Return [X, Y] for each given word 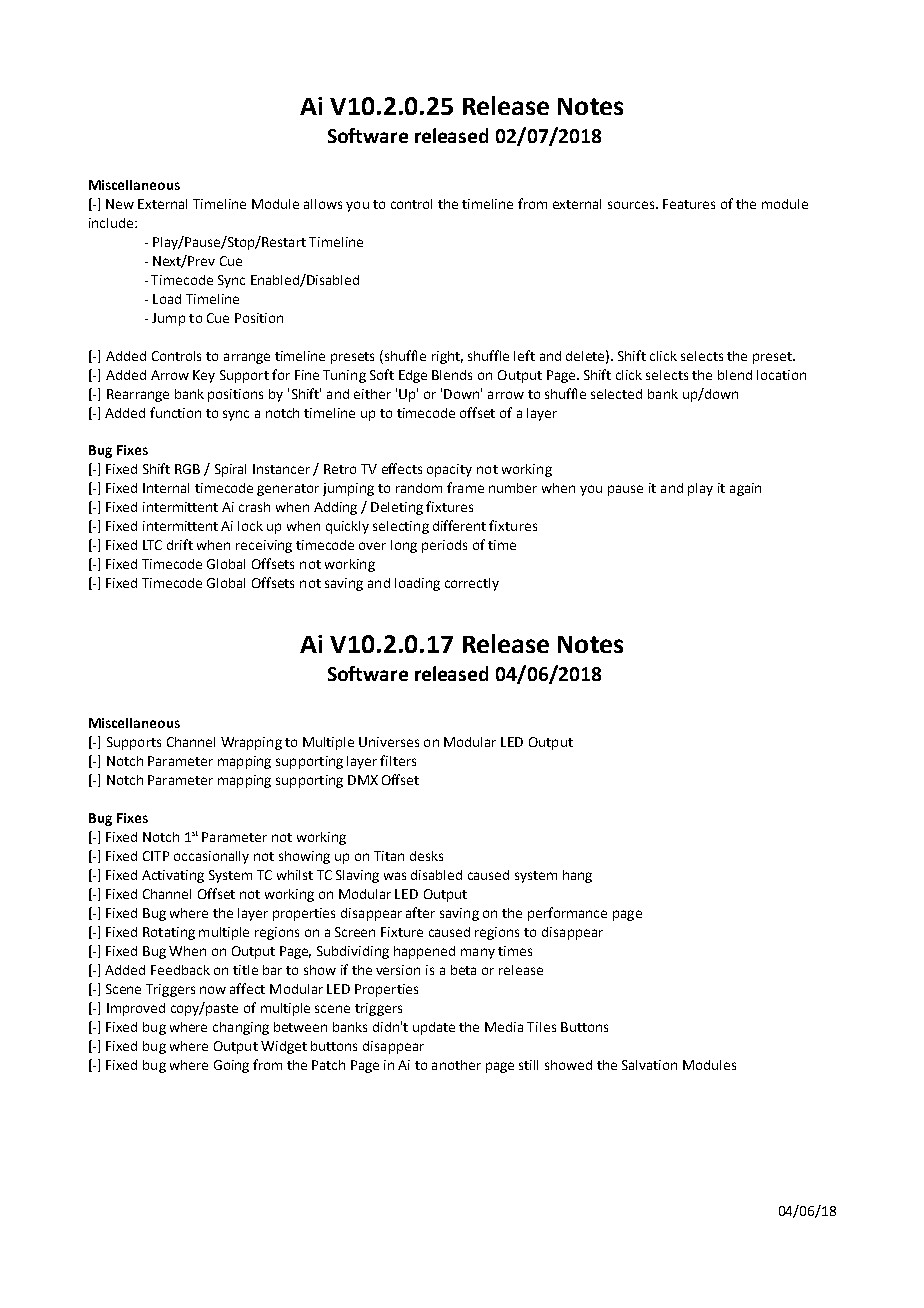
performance [567, 914]
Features [689, 204]
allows [323, 204]
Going [231, 1066]
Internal [166, 488]
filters [398, 760]
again [745, 489]
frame [465, 487]
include [112, 223]
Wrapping [251, 743]
